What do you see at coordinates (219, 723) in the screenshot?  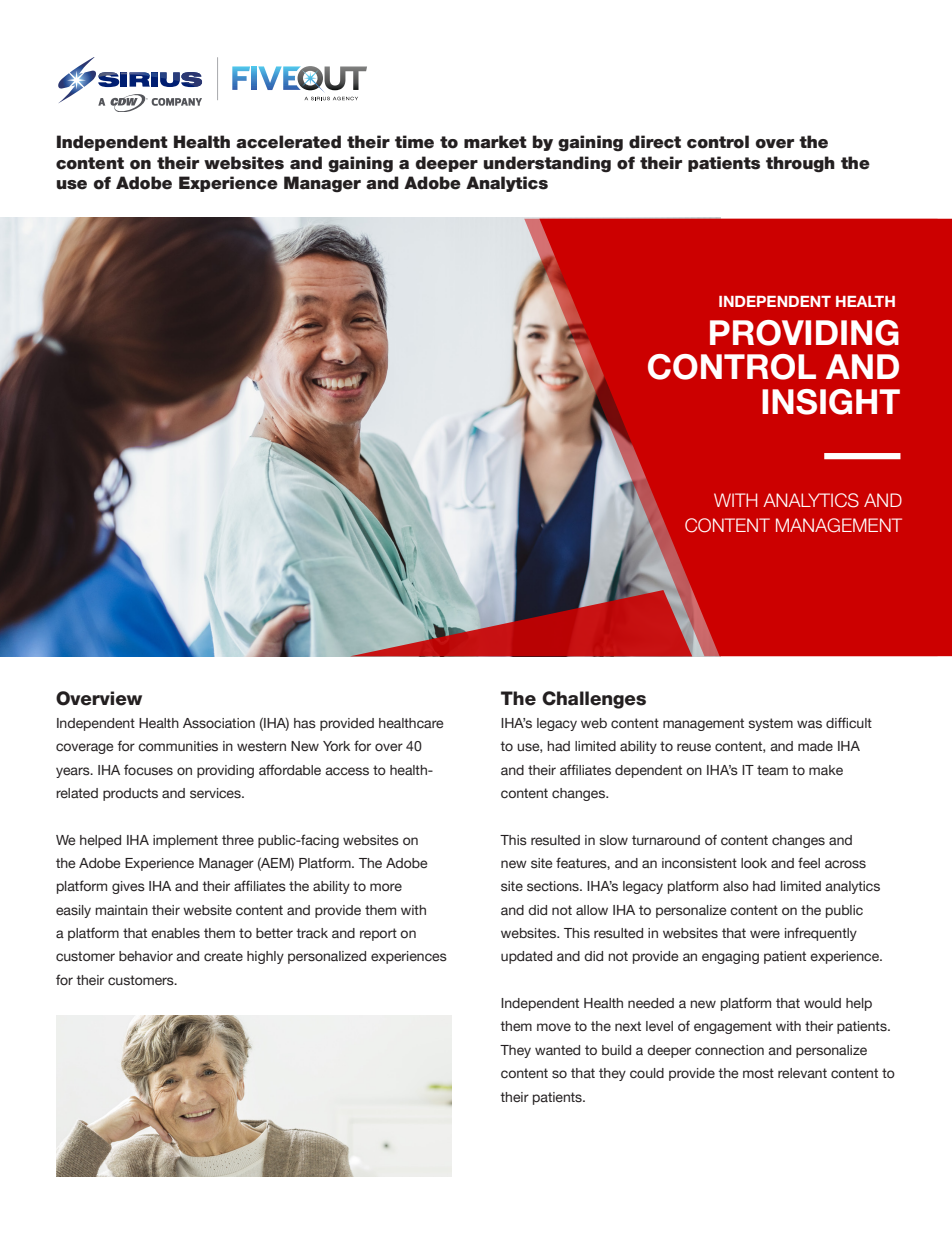 I see `Association` at bounding box center [219, 723].
